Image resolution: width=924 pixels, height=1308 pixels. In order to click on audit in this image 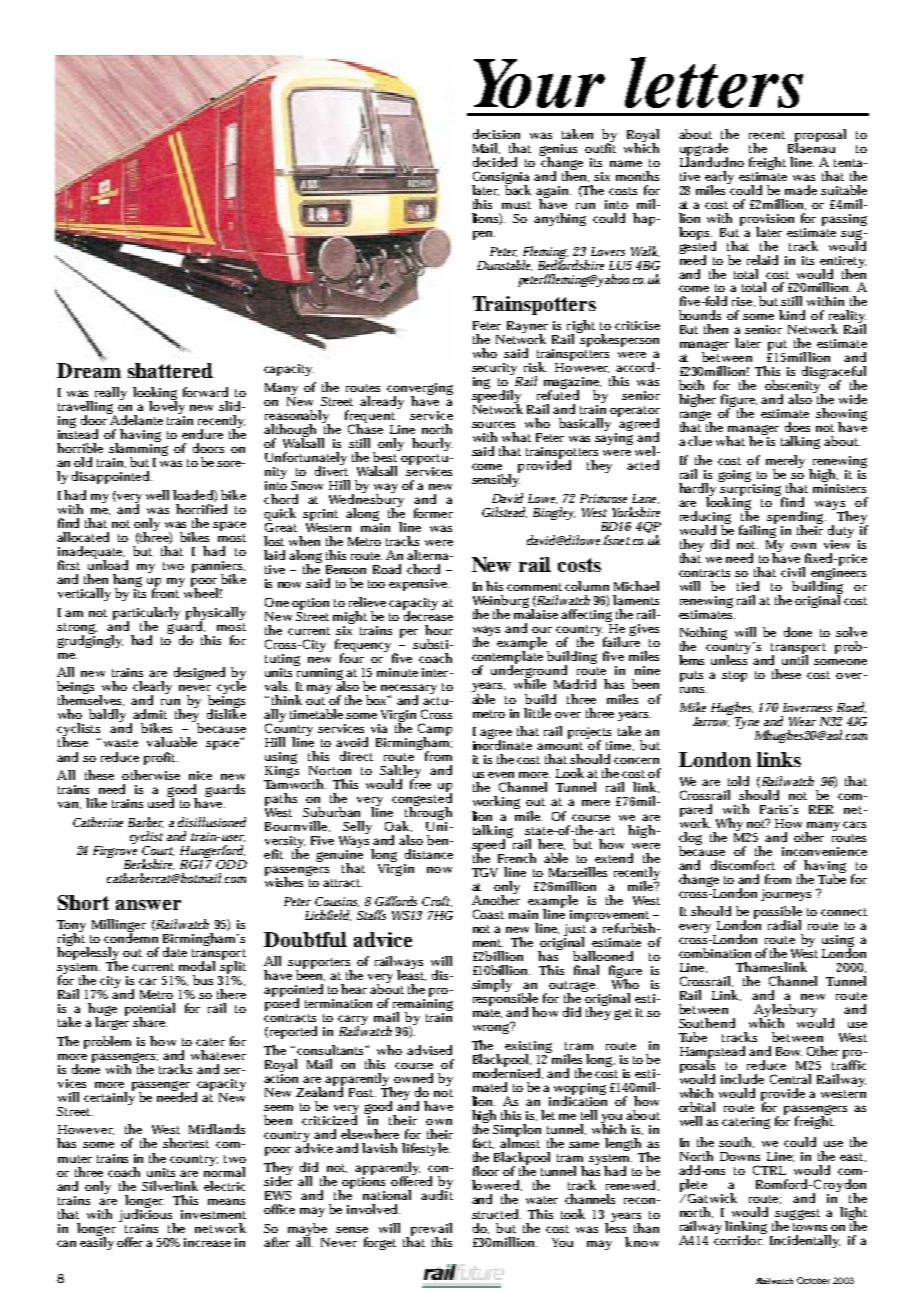, I will do `click(437, 1194)`.
